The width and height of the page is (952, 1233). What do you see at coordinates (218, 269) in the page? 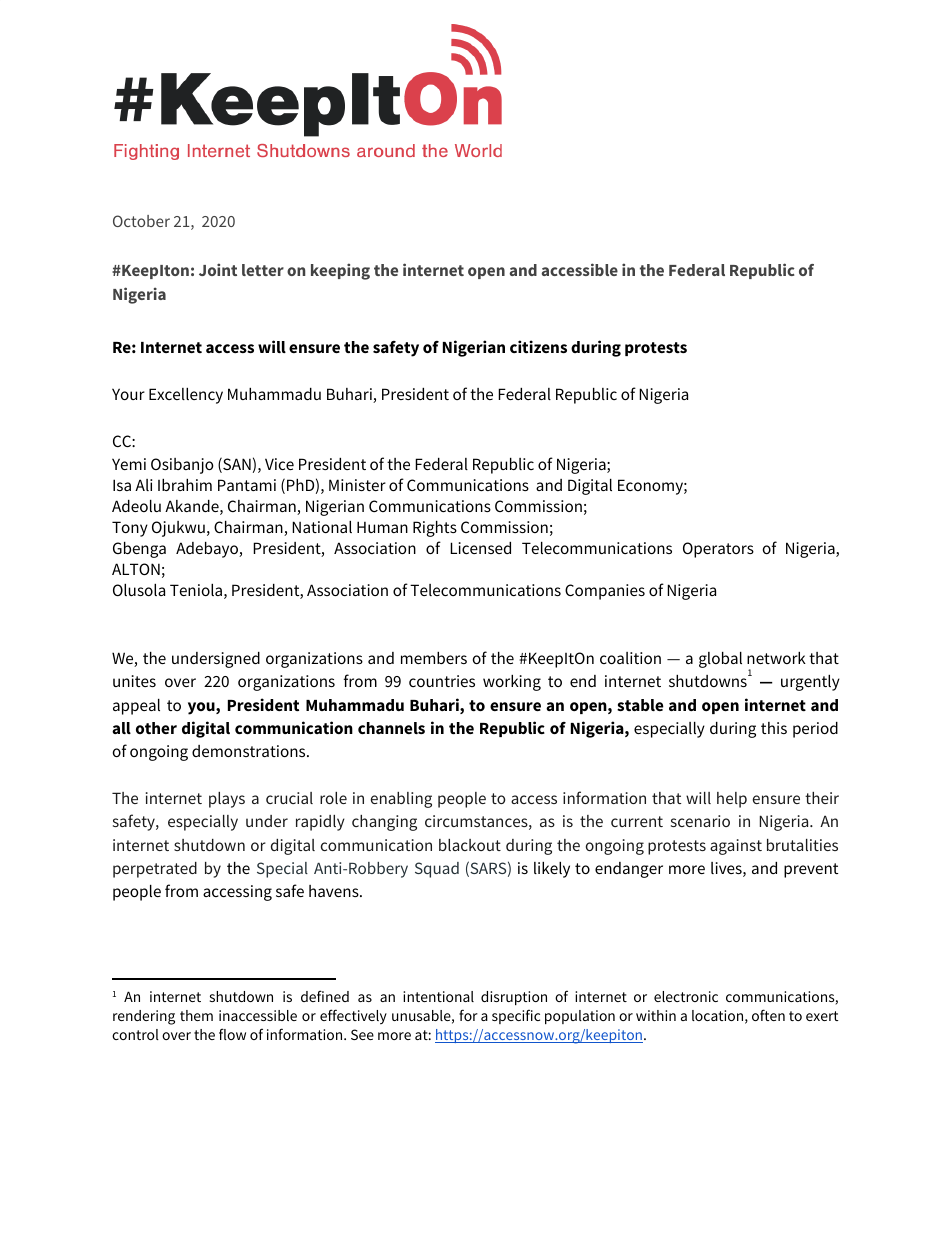
I see `Joint` at bounding box center [218, 269].
